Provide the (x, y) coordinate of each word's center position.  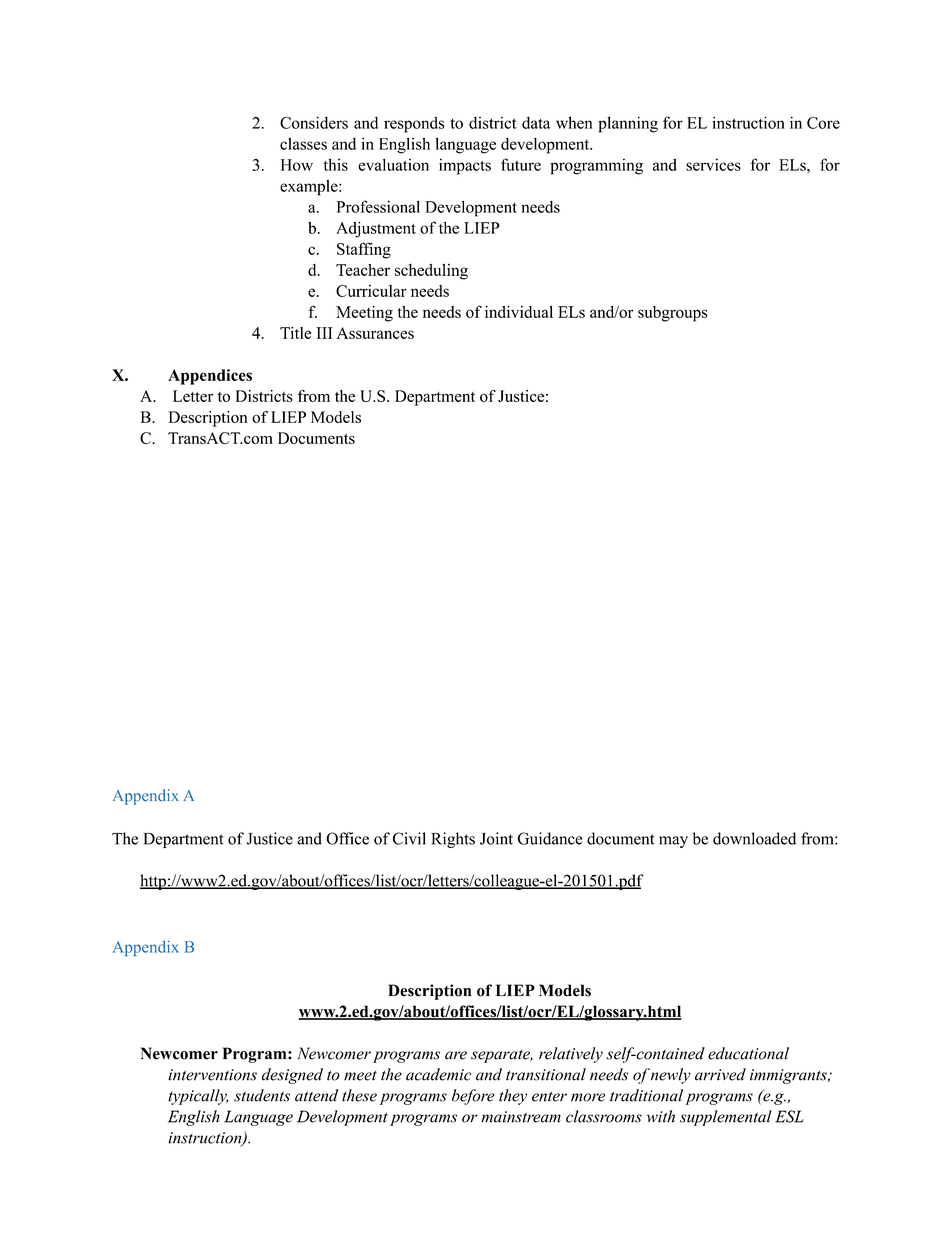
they (513, 1097)
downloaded (754, 838)
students (262, 1095)
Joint (496, 838)
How (297, 165)
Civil (409, 838)
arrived (720, 1074)
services (713, 164)
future (521, 164)
